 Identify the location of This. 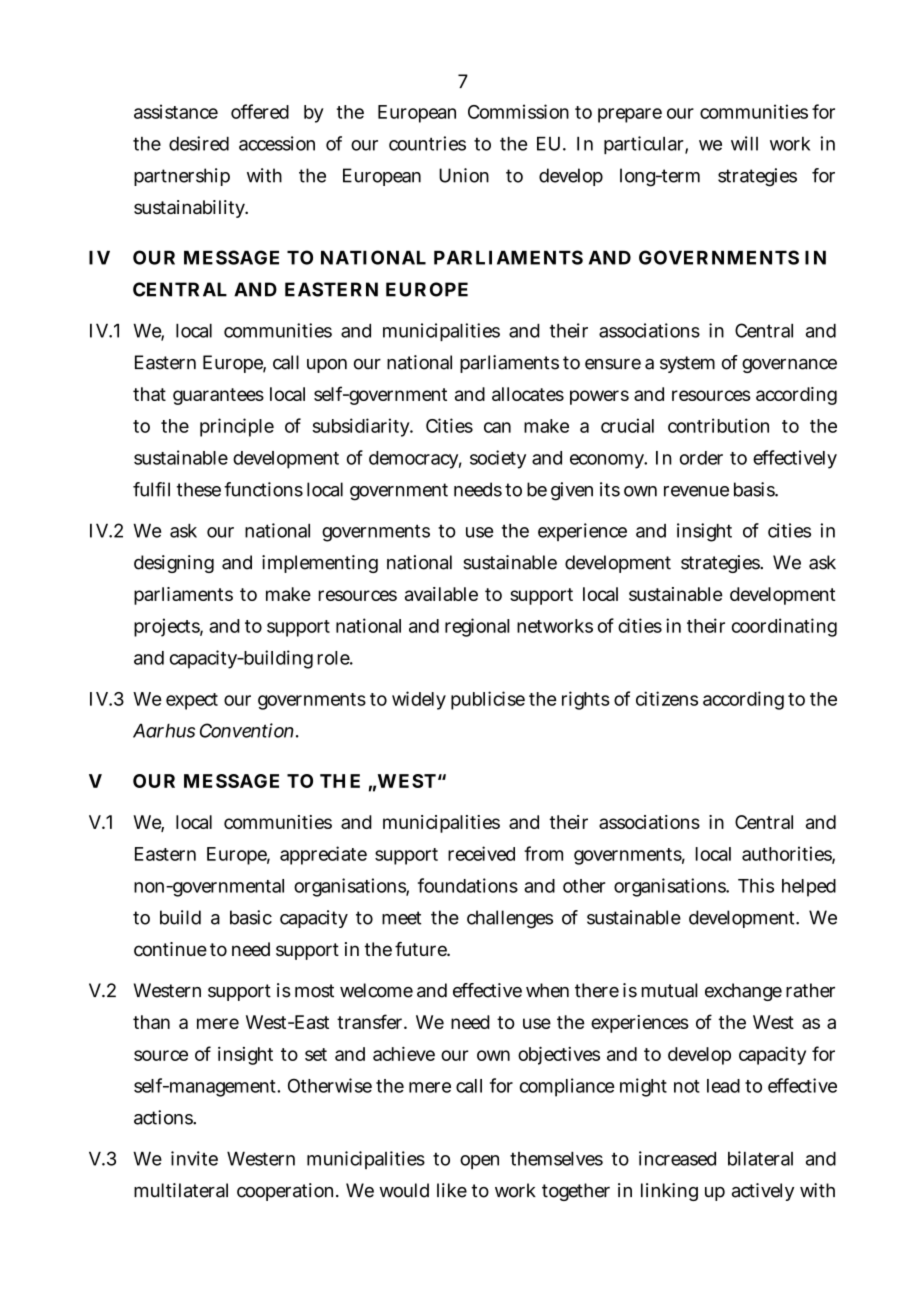
(756, 885).
